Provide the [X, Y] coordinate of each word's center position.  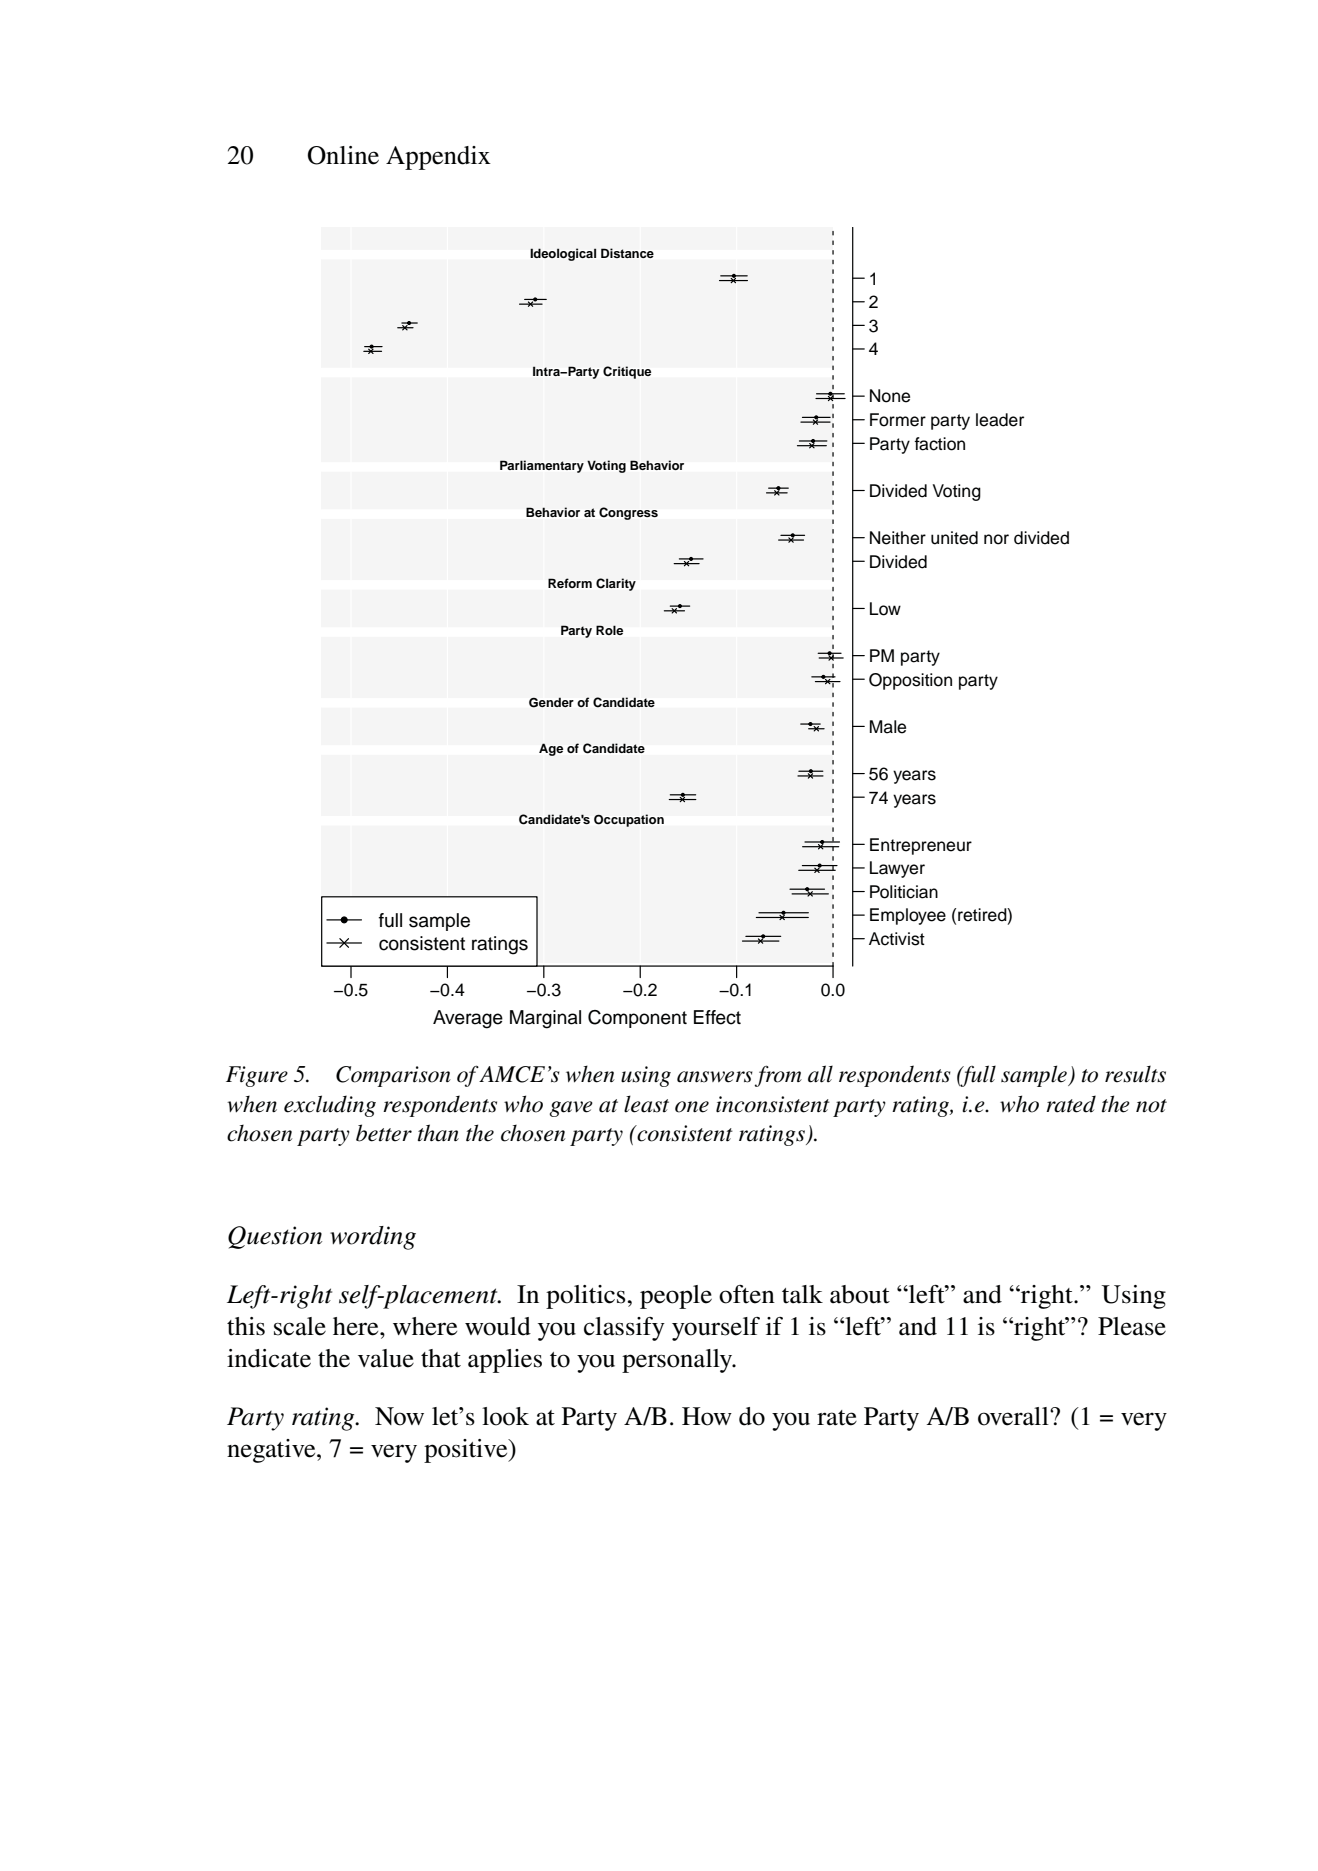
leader [1000, 420]
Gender [551, 702]
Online [343, 155]
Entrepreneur [921, 846]
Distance [627, 253]
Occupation [629, 820]
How [707, 1416]
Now [399, 1416]
